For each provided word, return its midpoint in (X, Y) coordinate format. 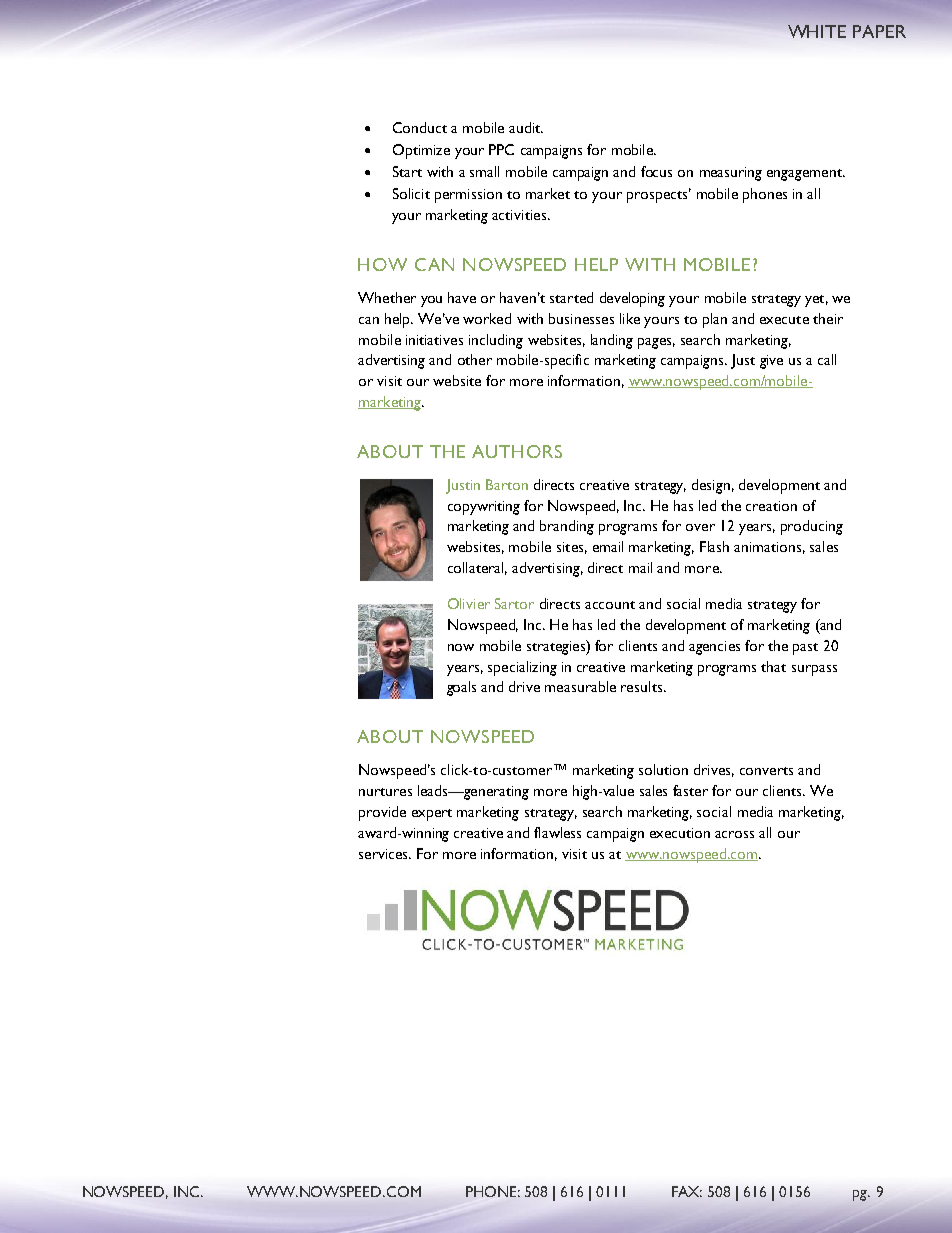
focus (656, 171)
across (734, 834)
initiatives (434, 340)
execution (680, 833)
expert (432, 815)
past (805, 649)
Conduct (420, 127)
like (630, 318)
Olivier (469, 603)
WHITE (817, 31)
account (610, 605)
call (827, 359)
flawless (557, 832)
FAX (687, 1191)
